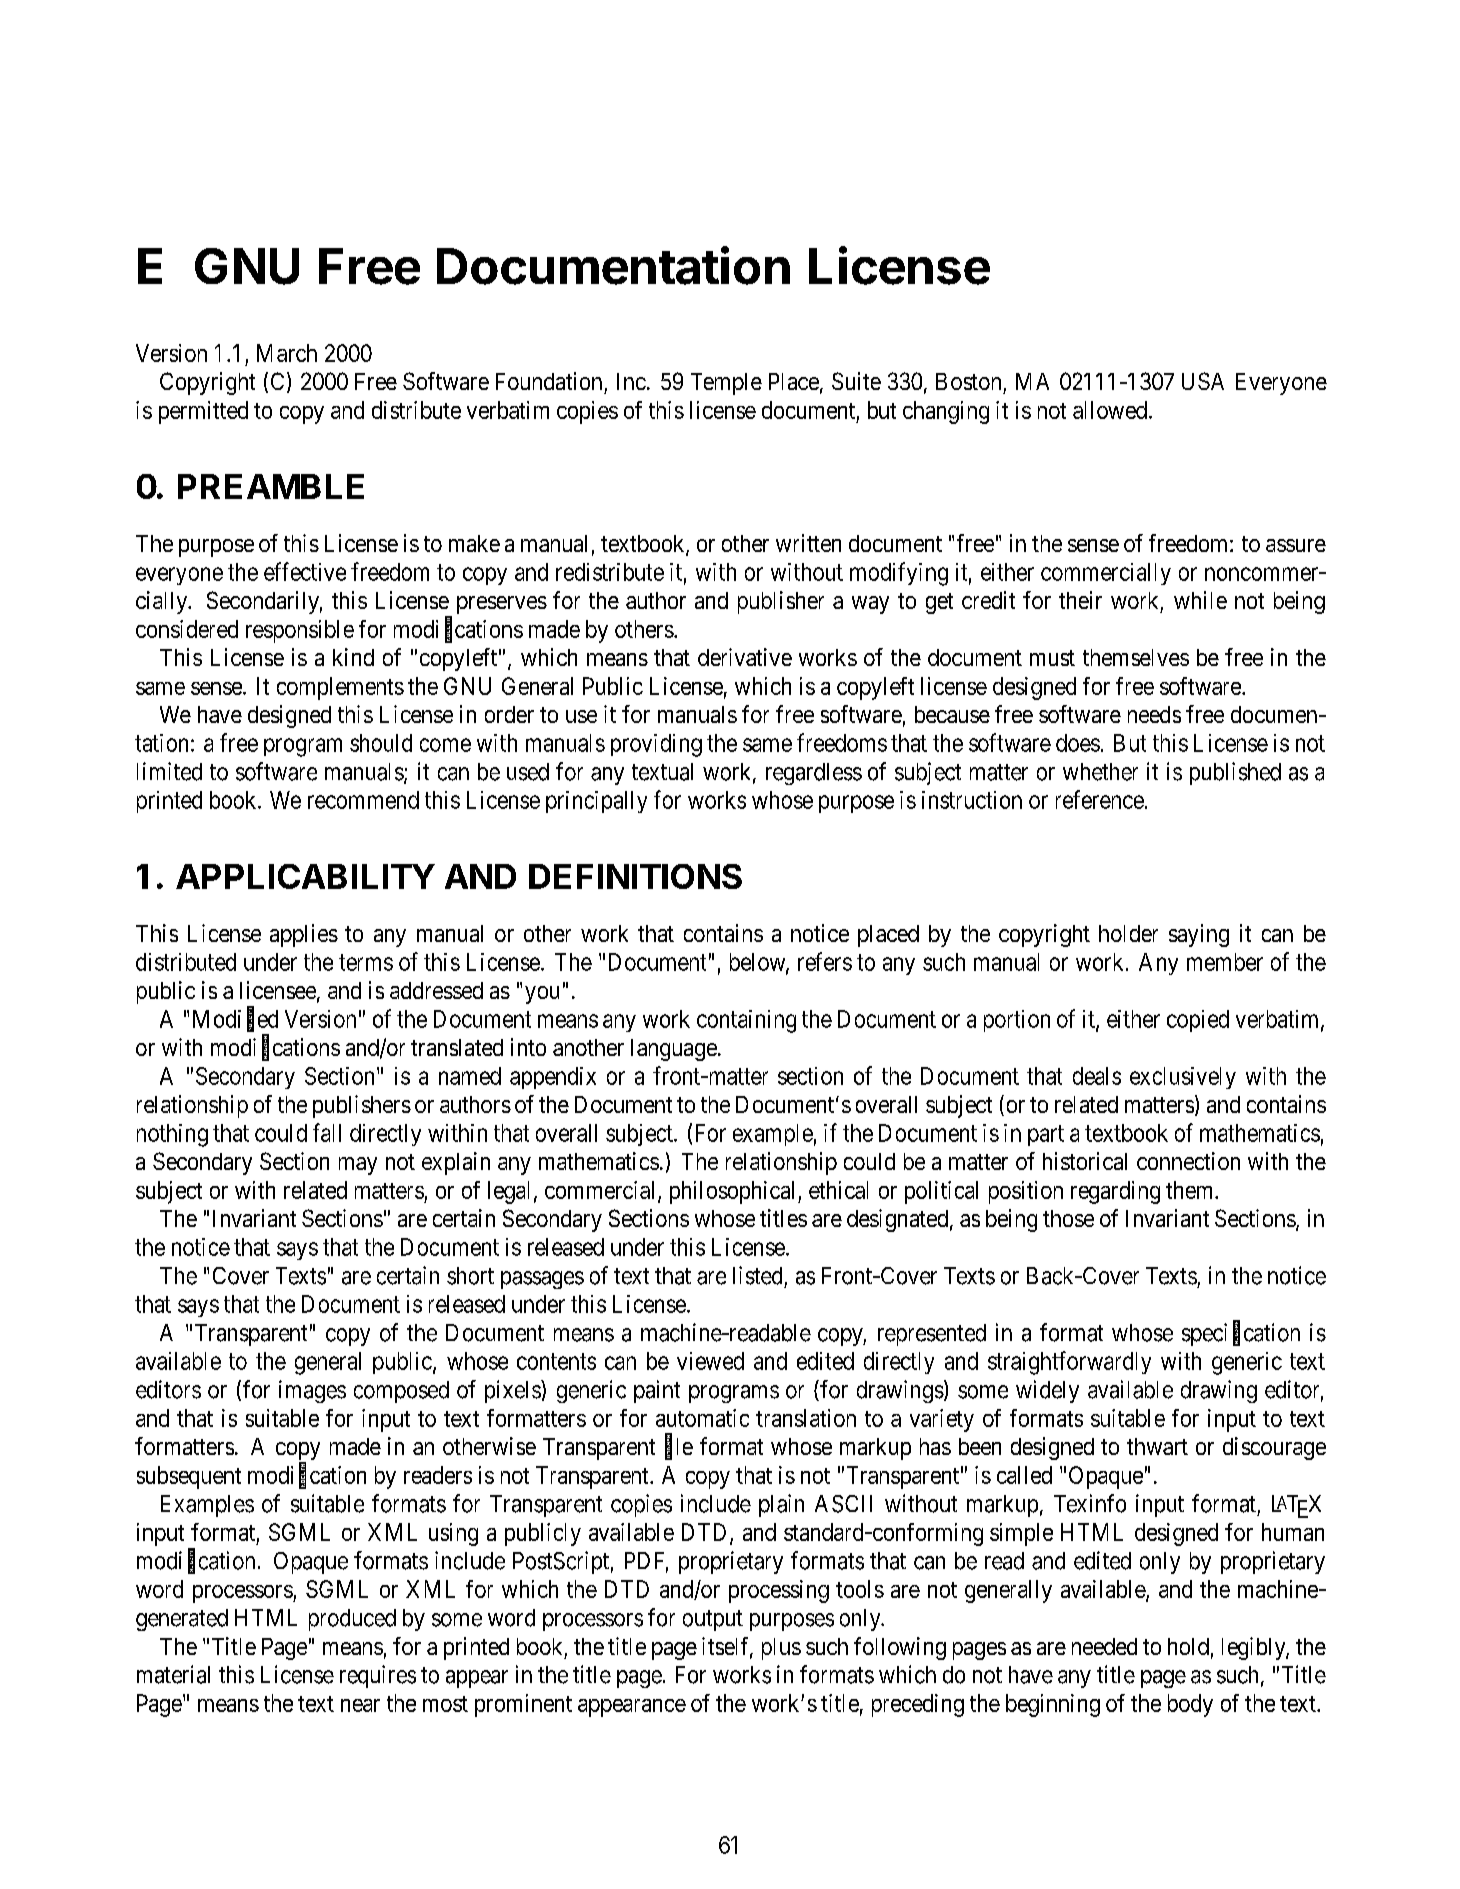  Describe the element at coordinates (1154, 714) in the screenshot. I see `needs` at that location.
